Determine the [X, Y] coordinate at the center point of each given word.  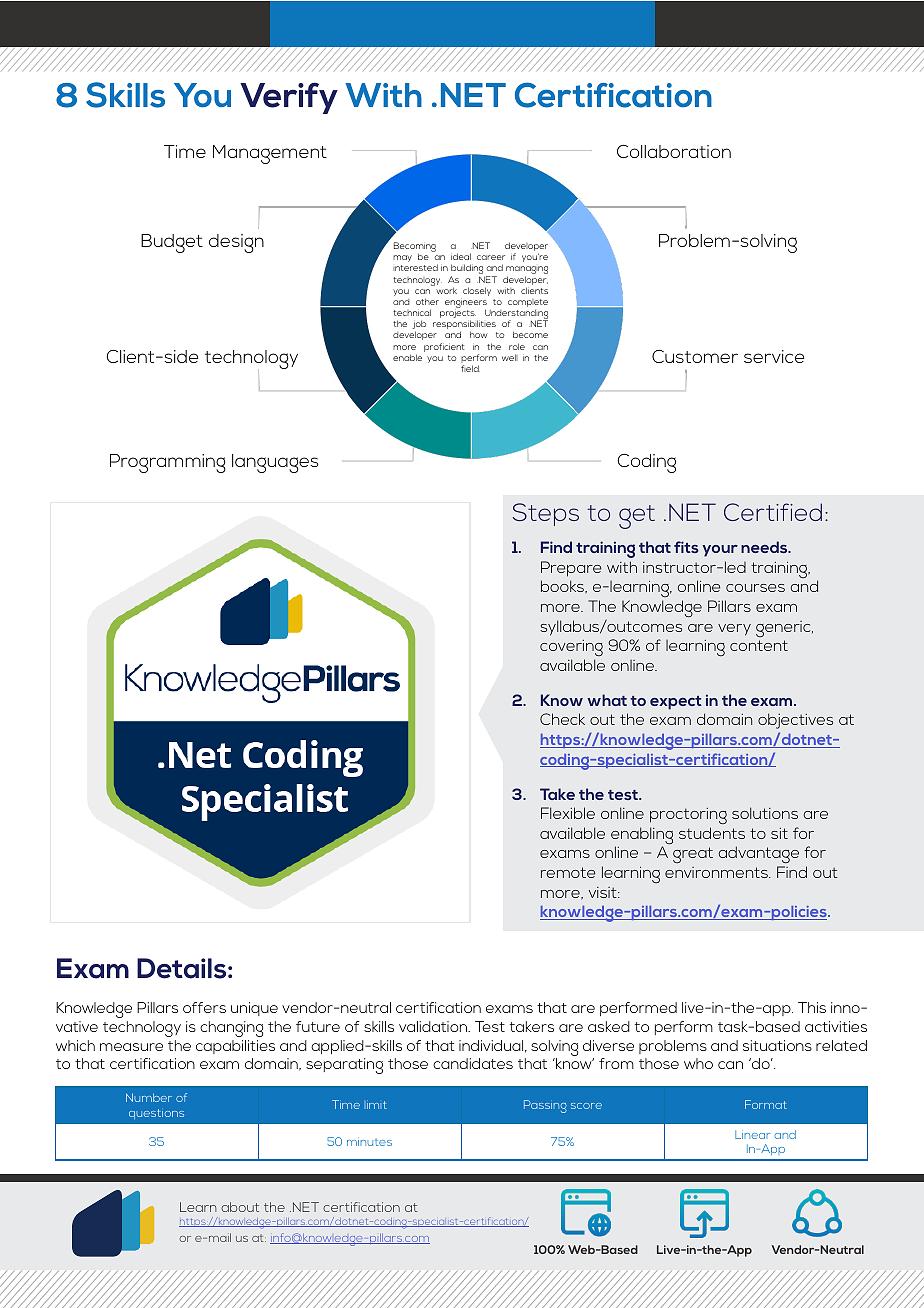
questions [156, 1114]
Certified [773, 512]
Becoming [415, 248]
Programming [168, 463]
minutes [369, 1141]
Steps [546, 514]
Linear [752, 1135]
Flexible [568, 813]
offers [204, 1007]
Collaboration [674, 151]
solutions [765, 813]
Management [270, 154]
